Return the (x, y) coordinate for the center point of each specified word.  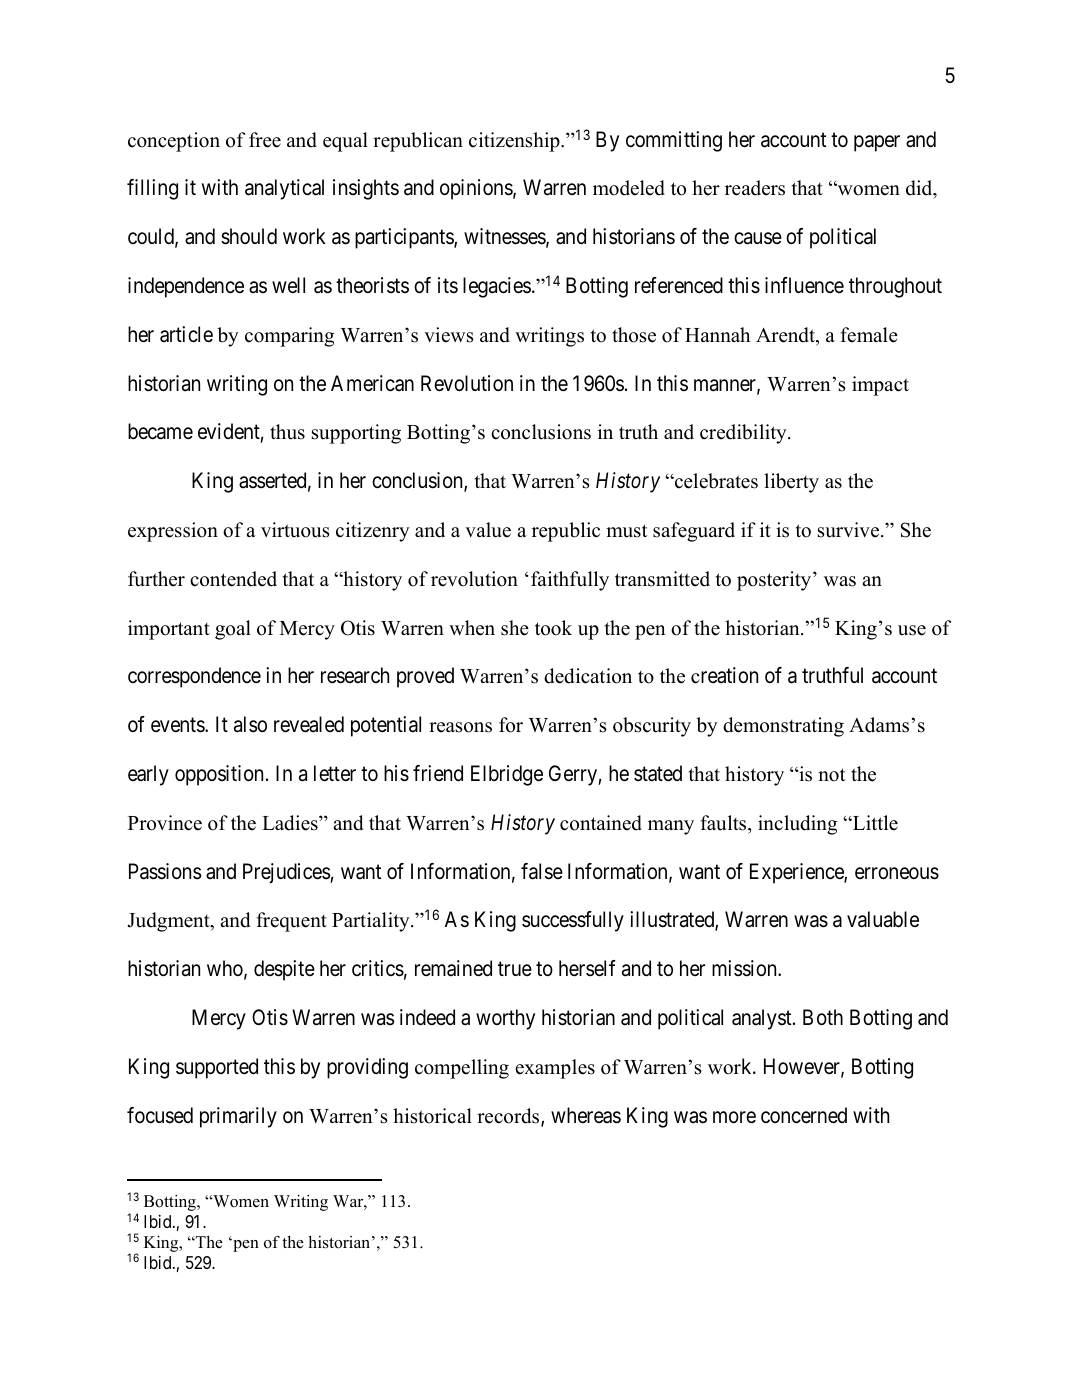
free (265, 140)
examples (555, 1069)
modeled (629, 188)
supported (217, 1068)
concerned (804, 1115)
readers (755, 188)
